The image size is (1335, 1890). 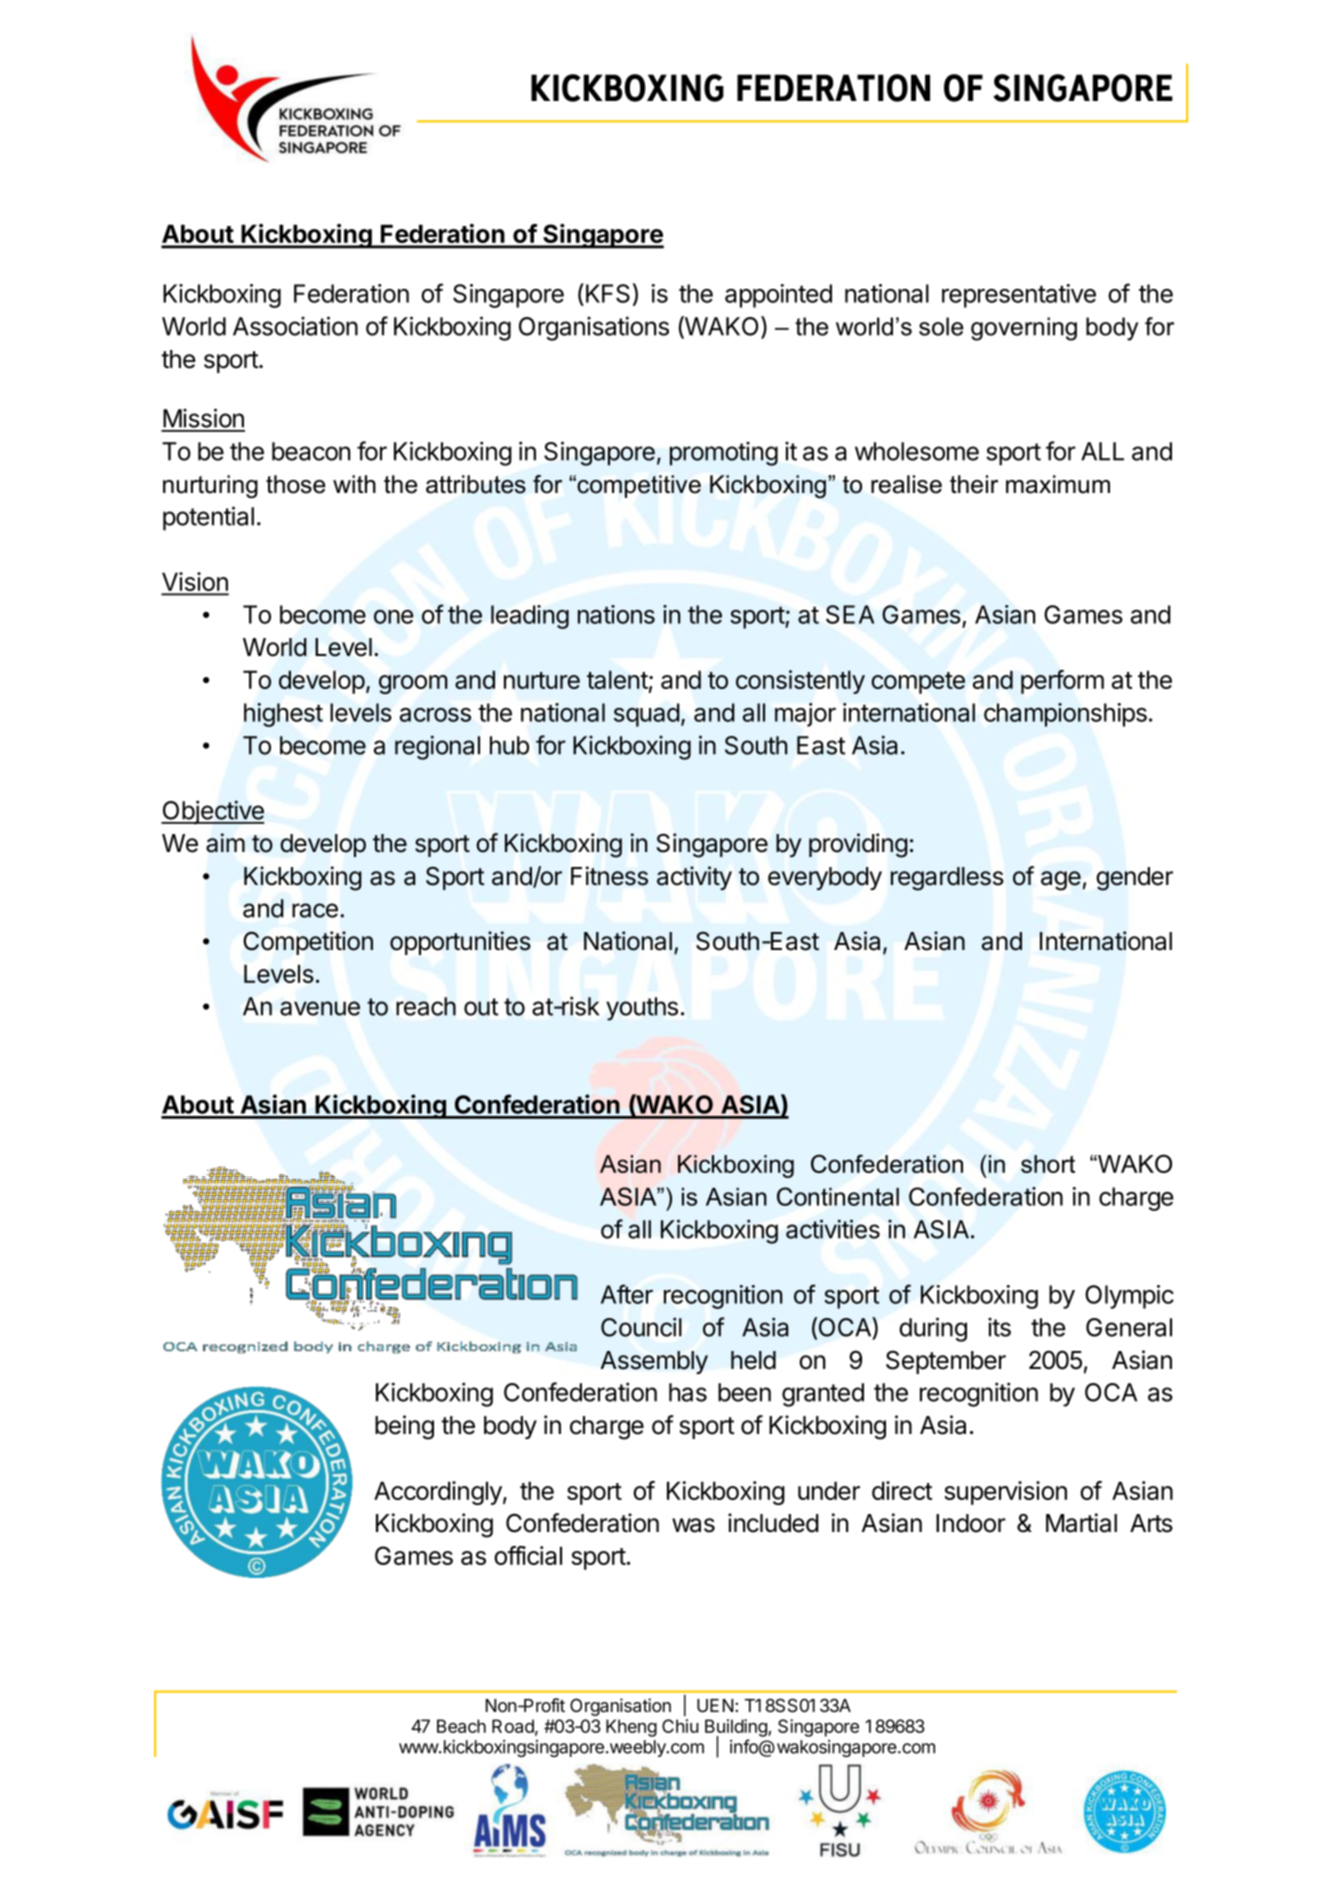 I want to click on avenue, so click(x=320, y=1008).
